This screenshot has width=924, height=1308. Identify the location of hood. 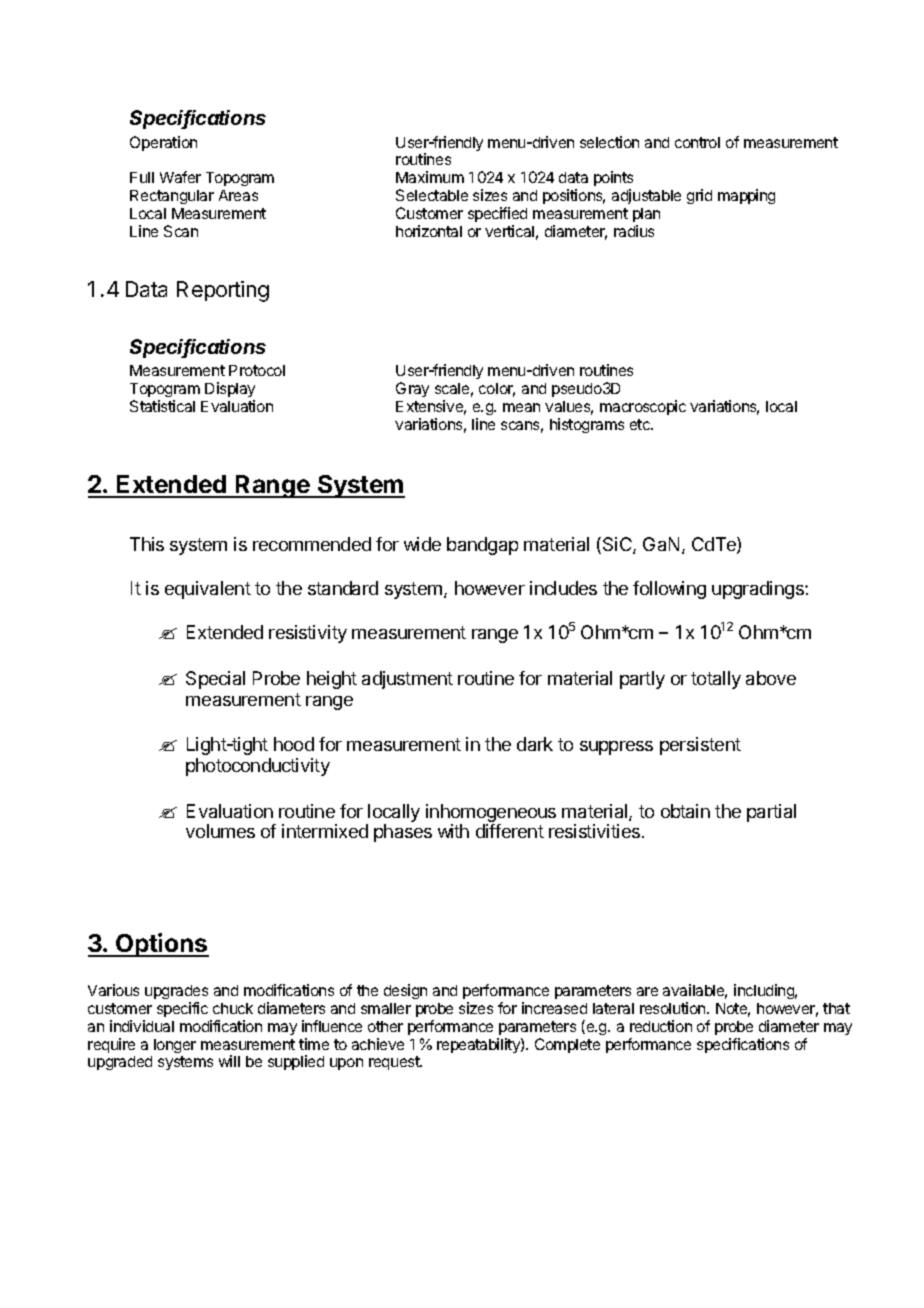
(294, 744).
